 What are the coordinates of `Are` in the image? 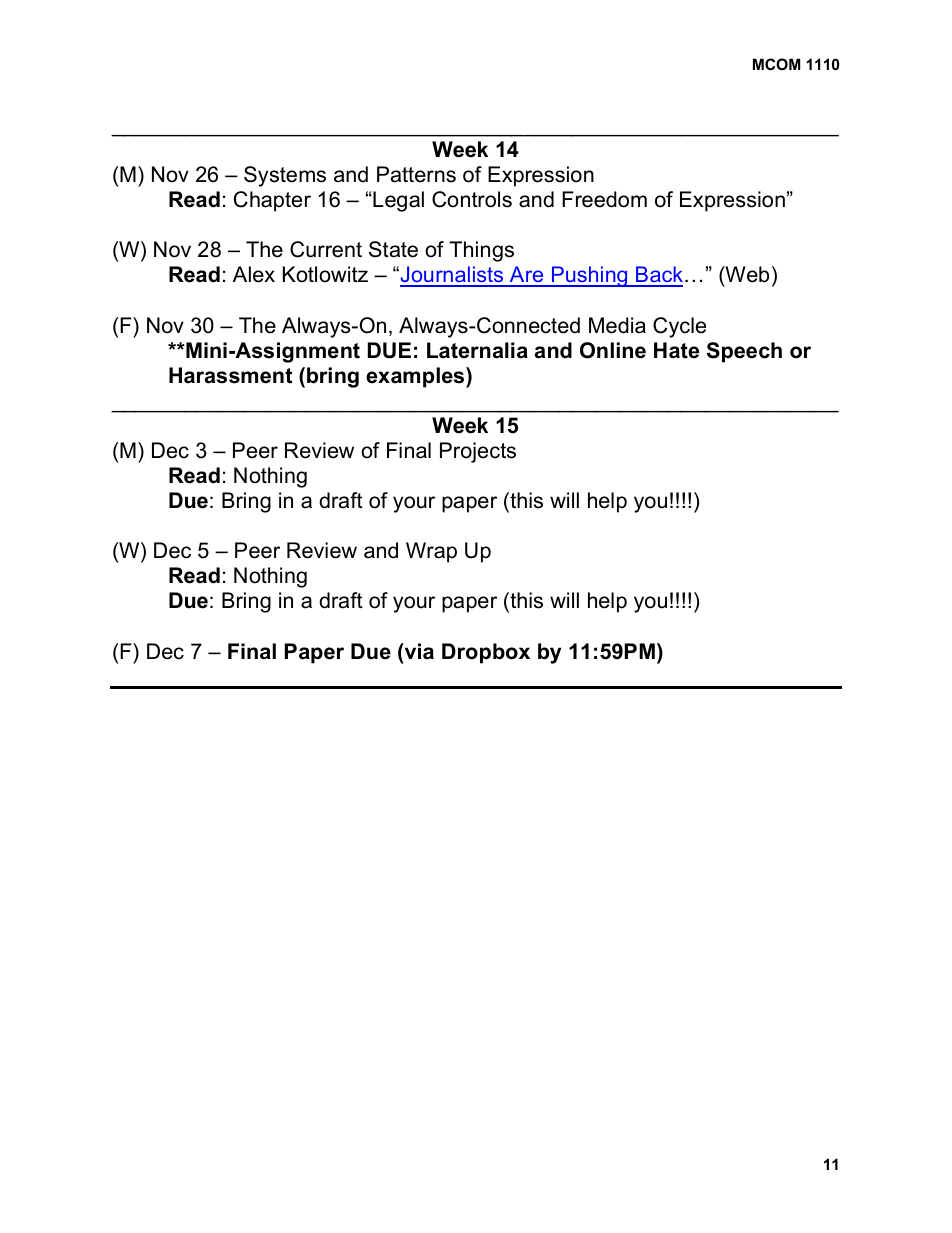 It's located at (527, 276).
